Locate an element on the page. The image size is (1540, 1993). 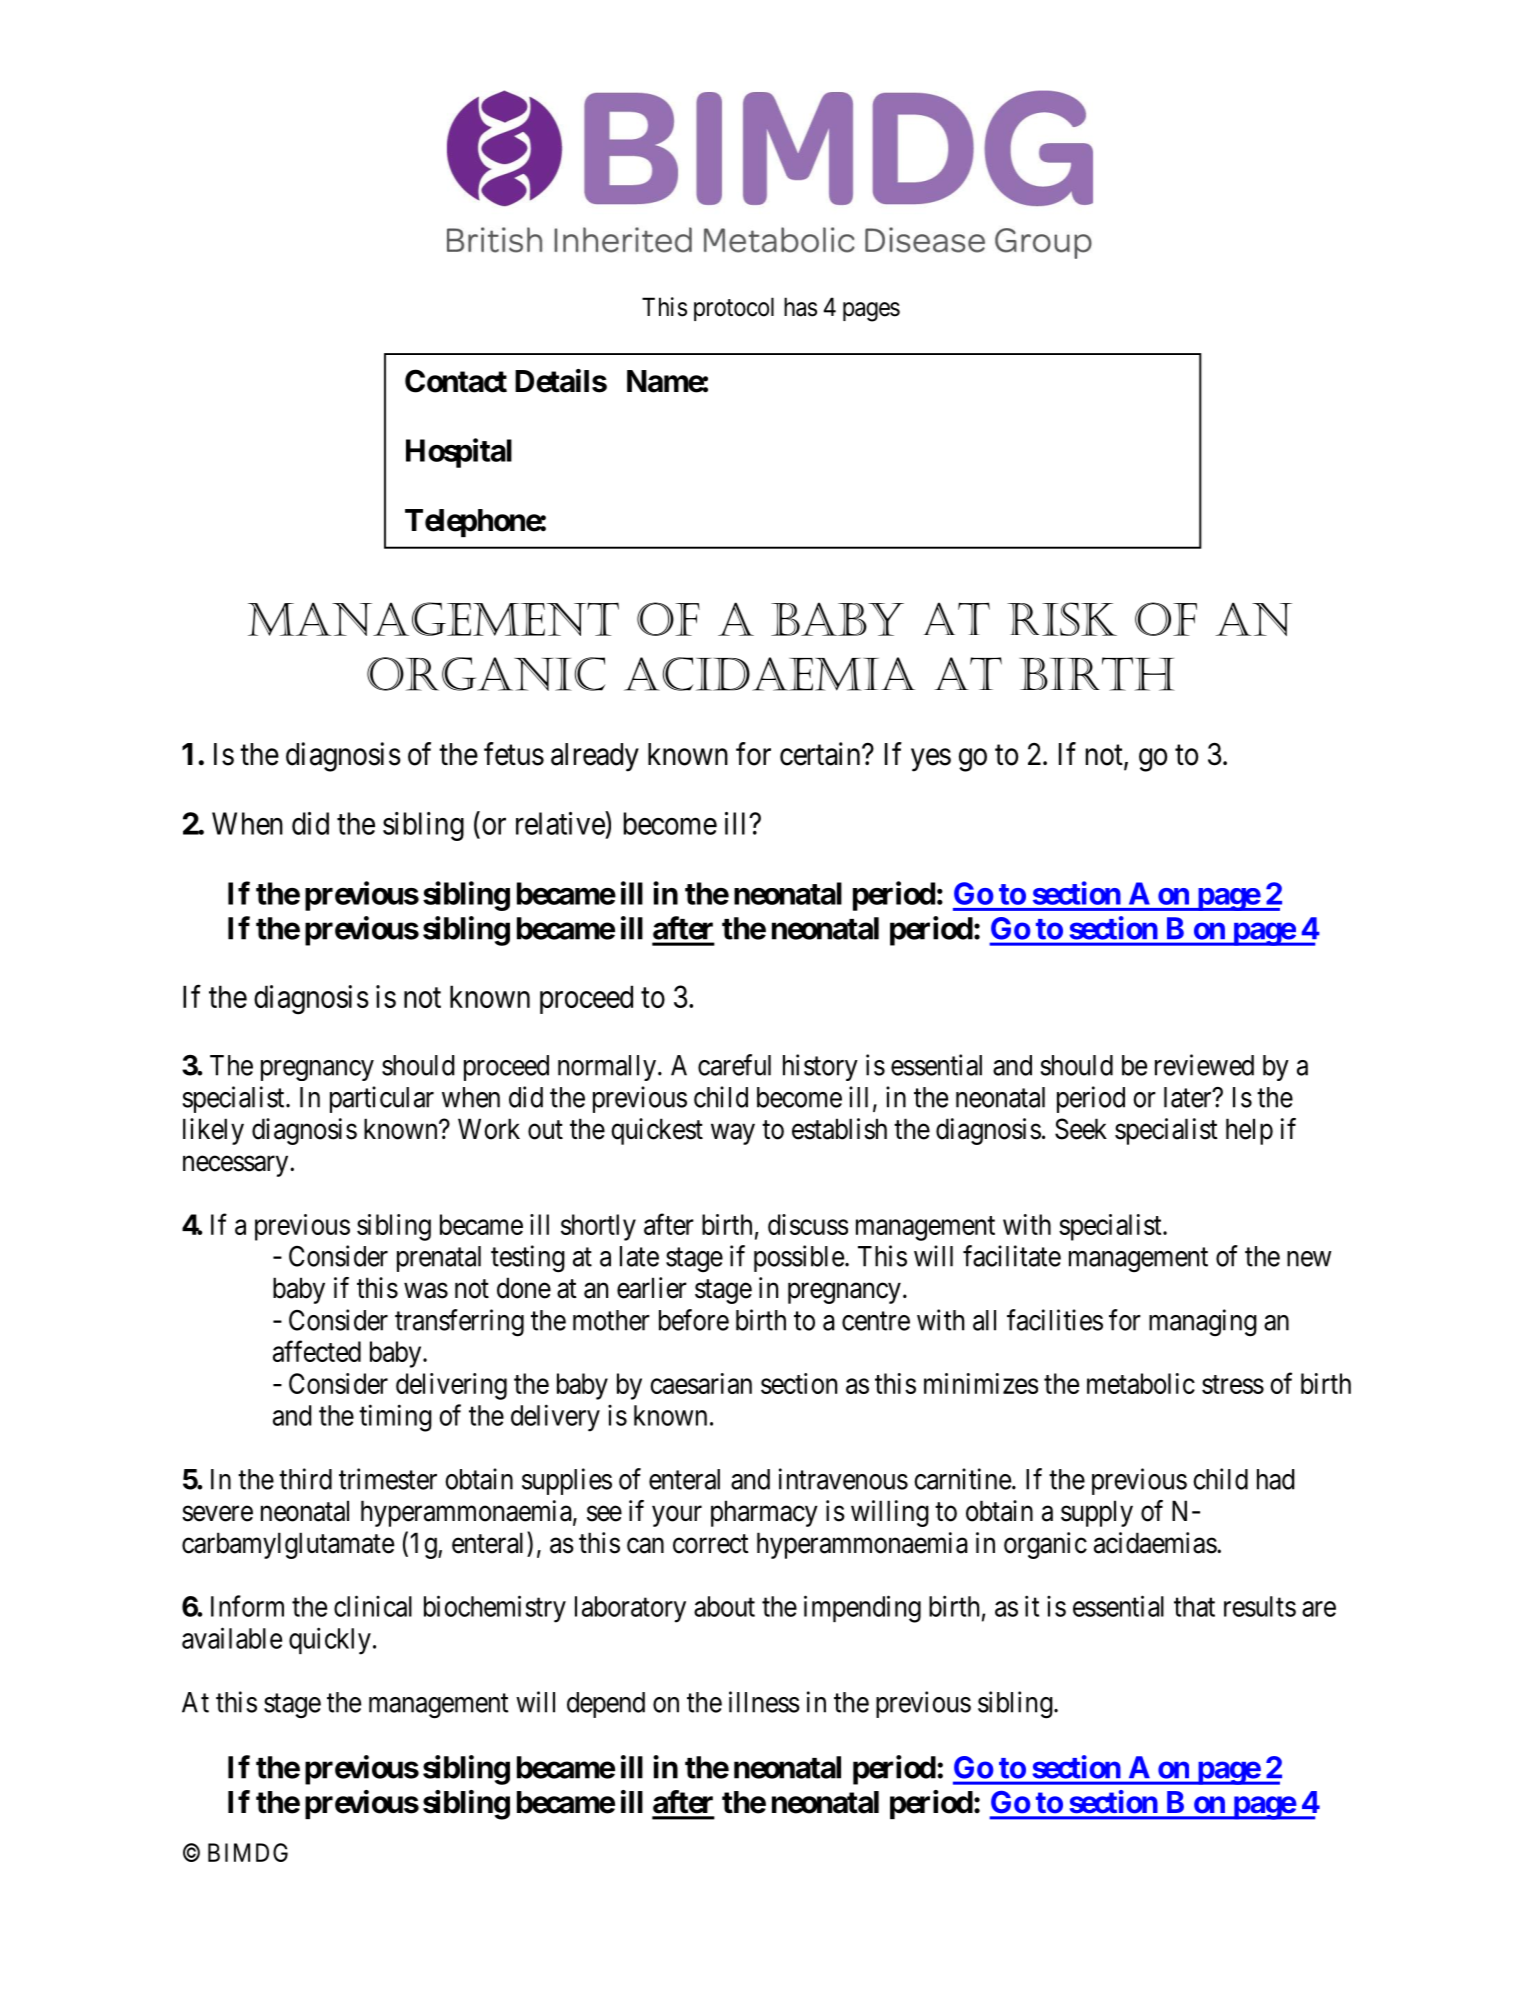
quickly is located at coordinates (330, 1641).
